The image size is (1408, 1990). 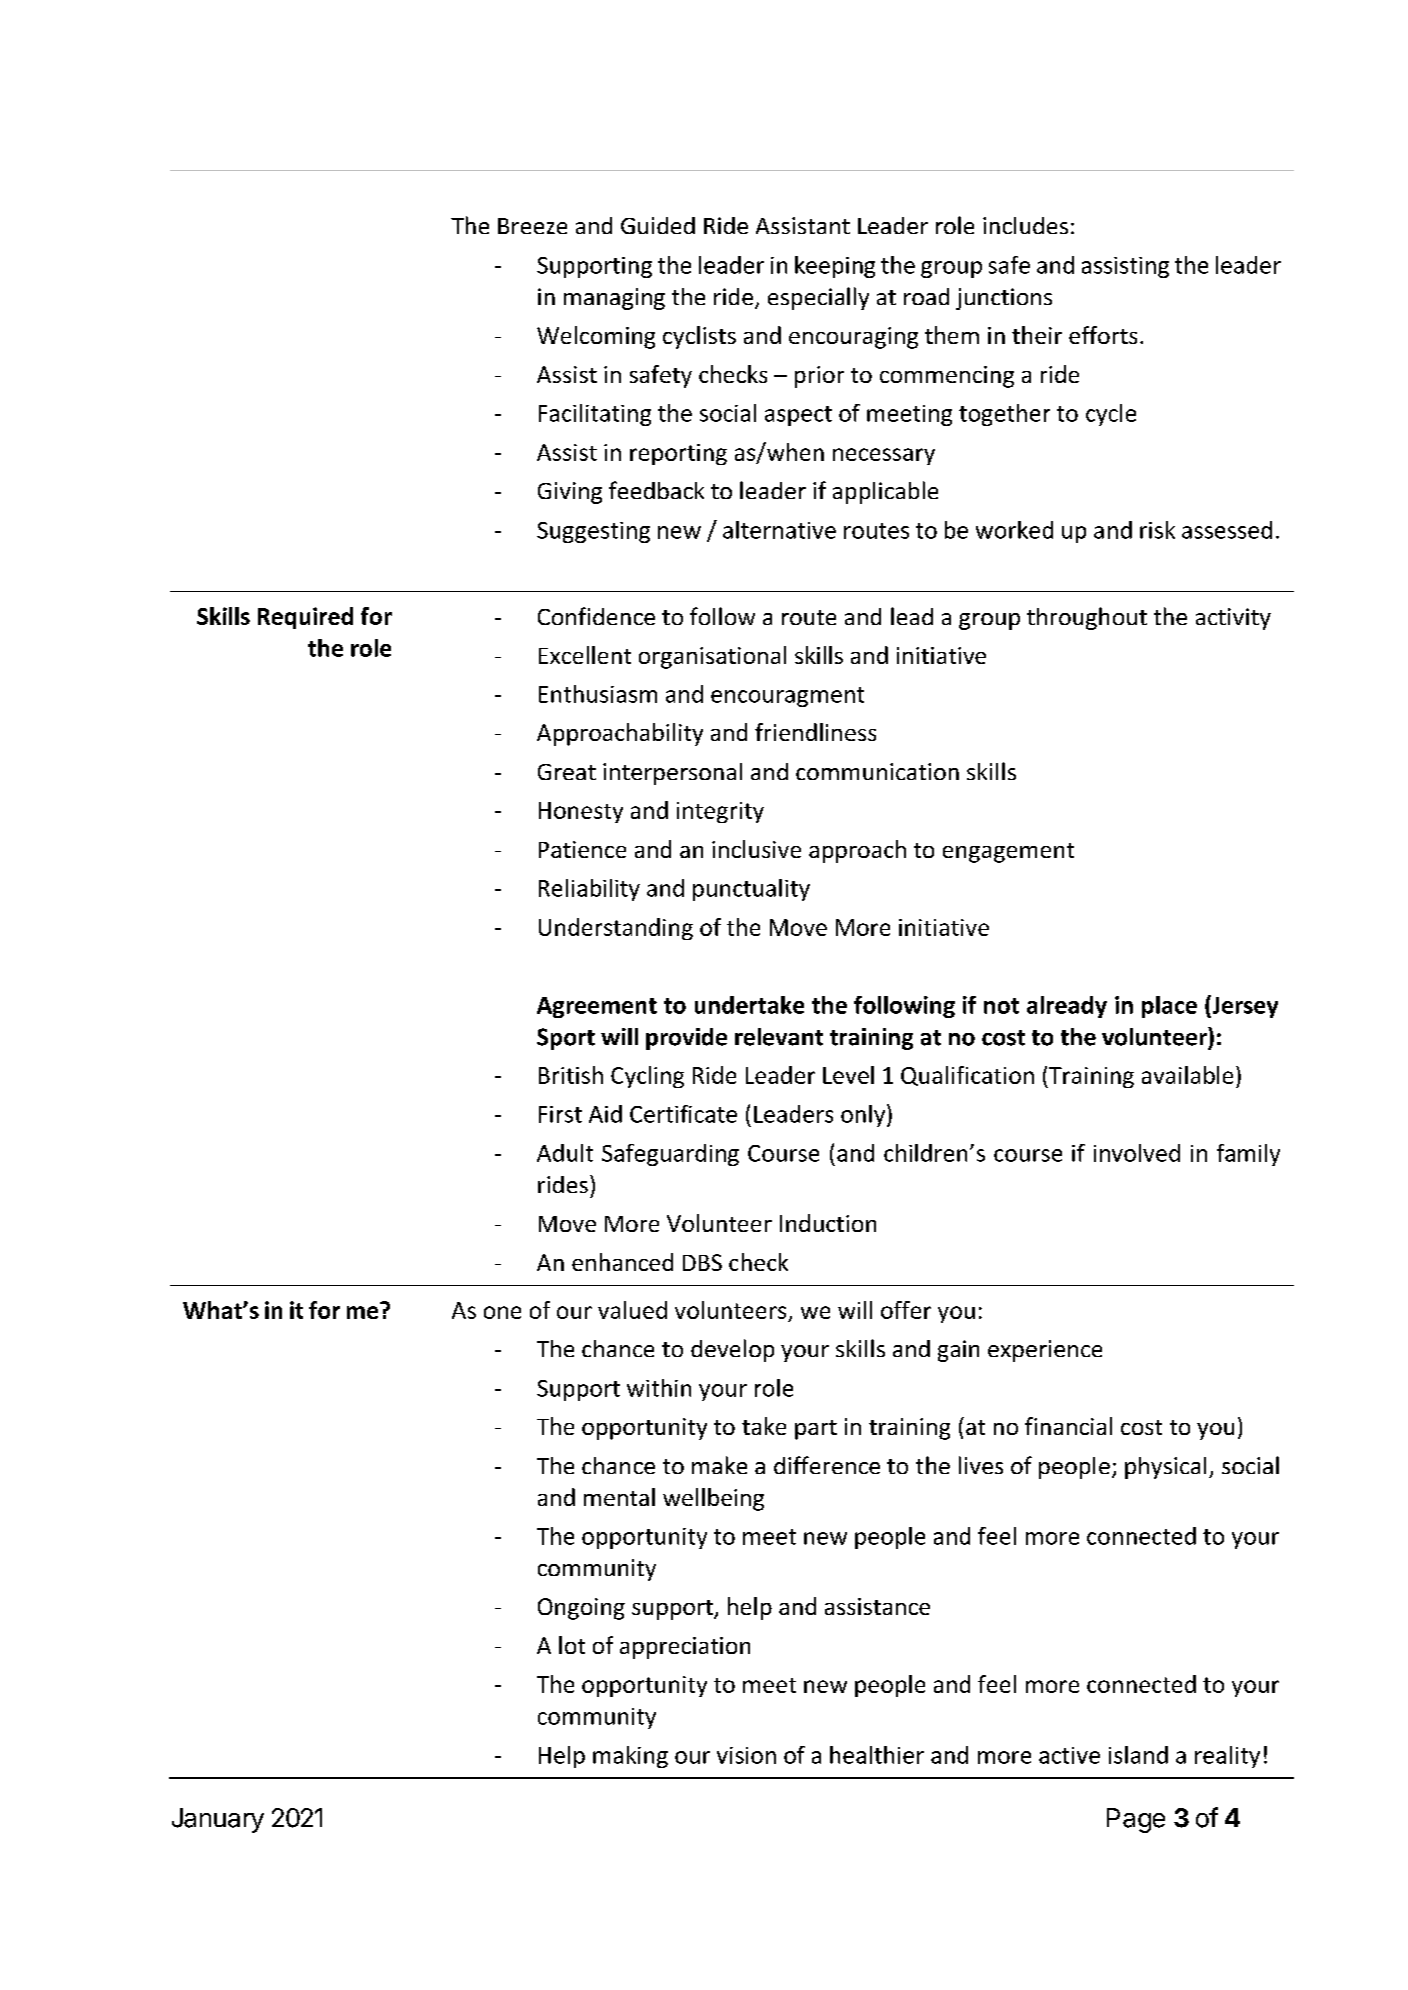 I want to click on January, so click(x=218, y=1820).
